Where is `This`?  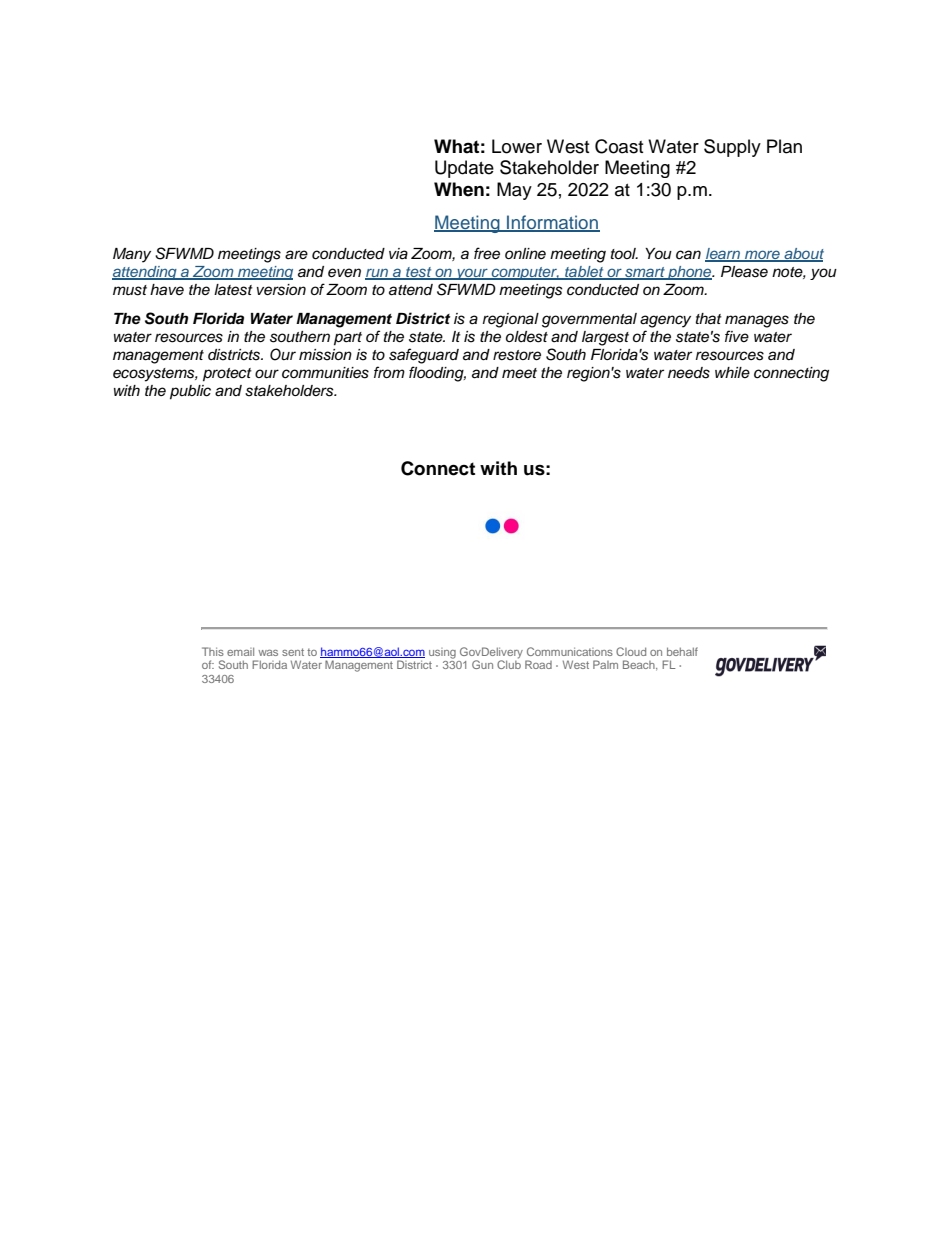 This is located at coordinates (213, 651).
